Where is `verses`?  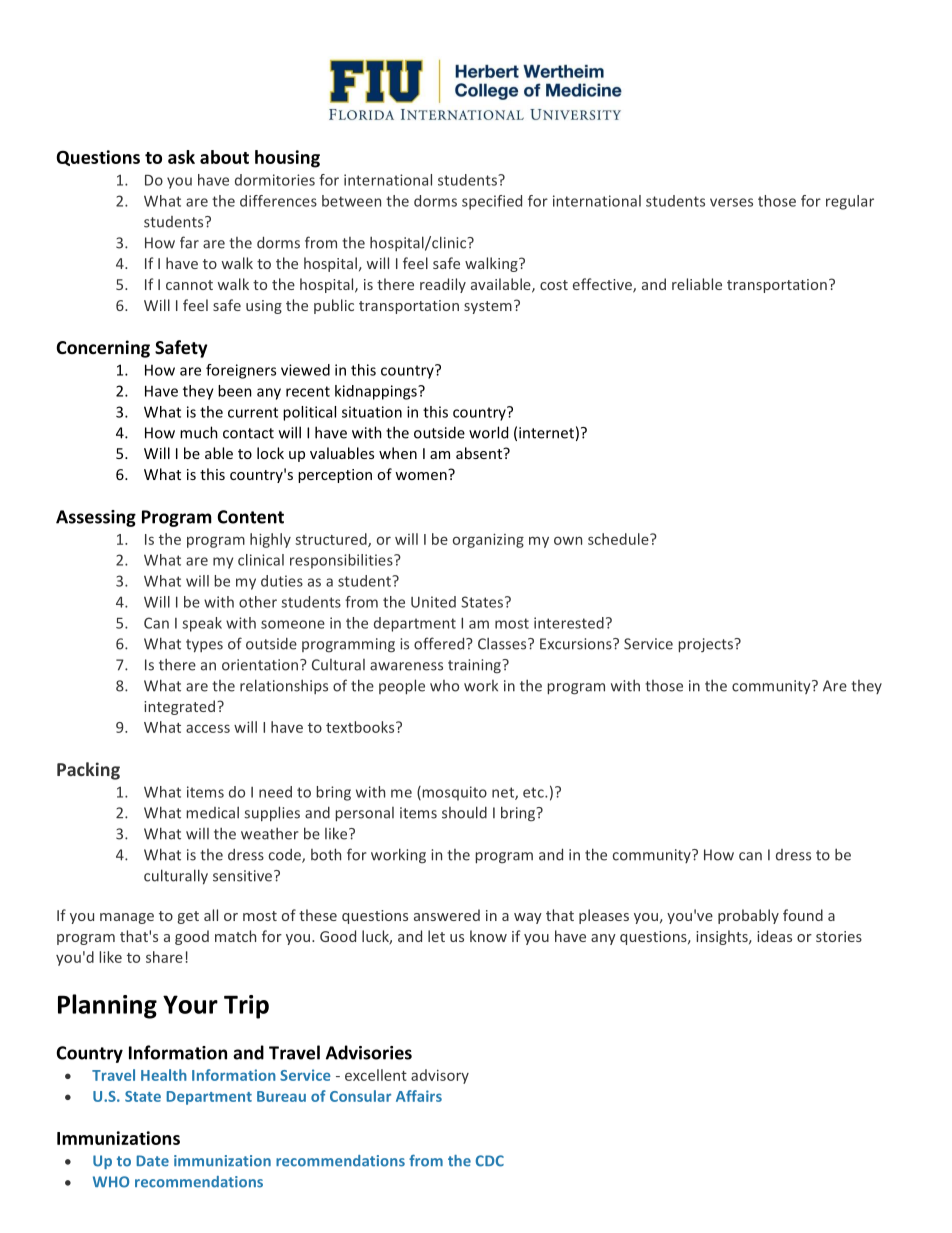
verses is located at coordinates (731, 202).
